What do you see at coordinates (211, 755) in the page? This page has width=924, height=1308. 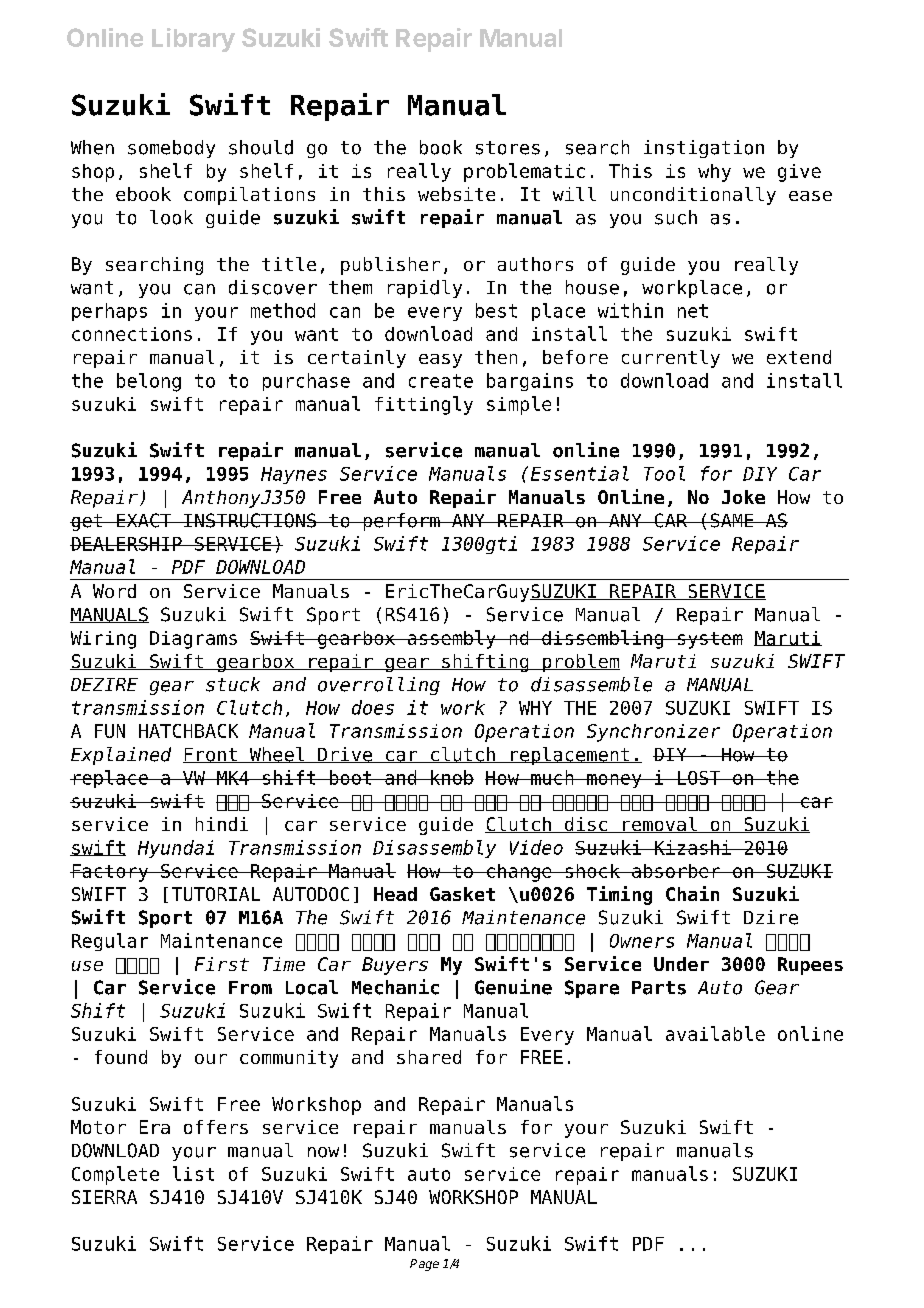 I see `Front` at bounding box center [211, 755].
